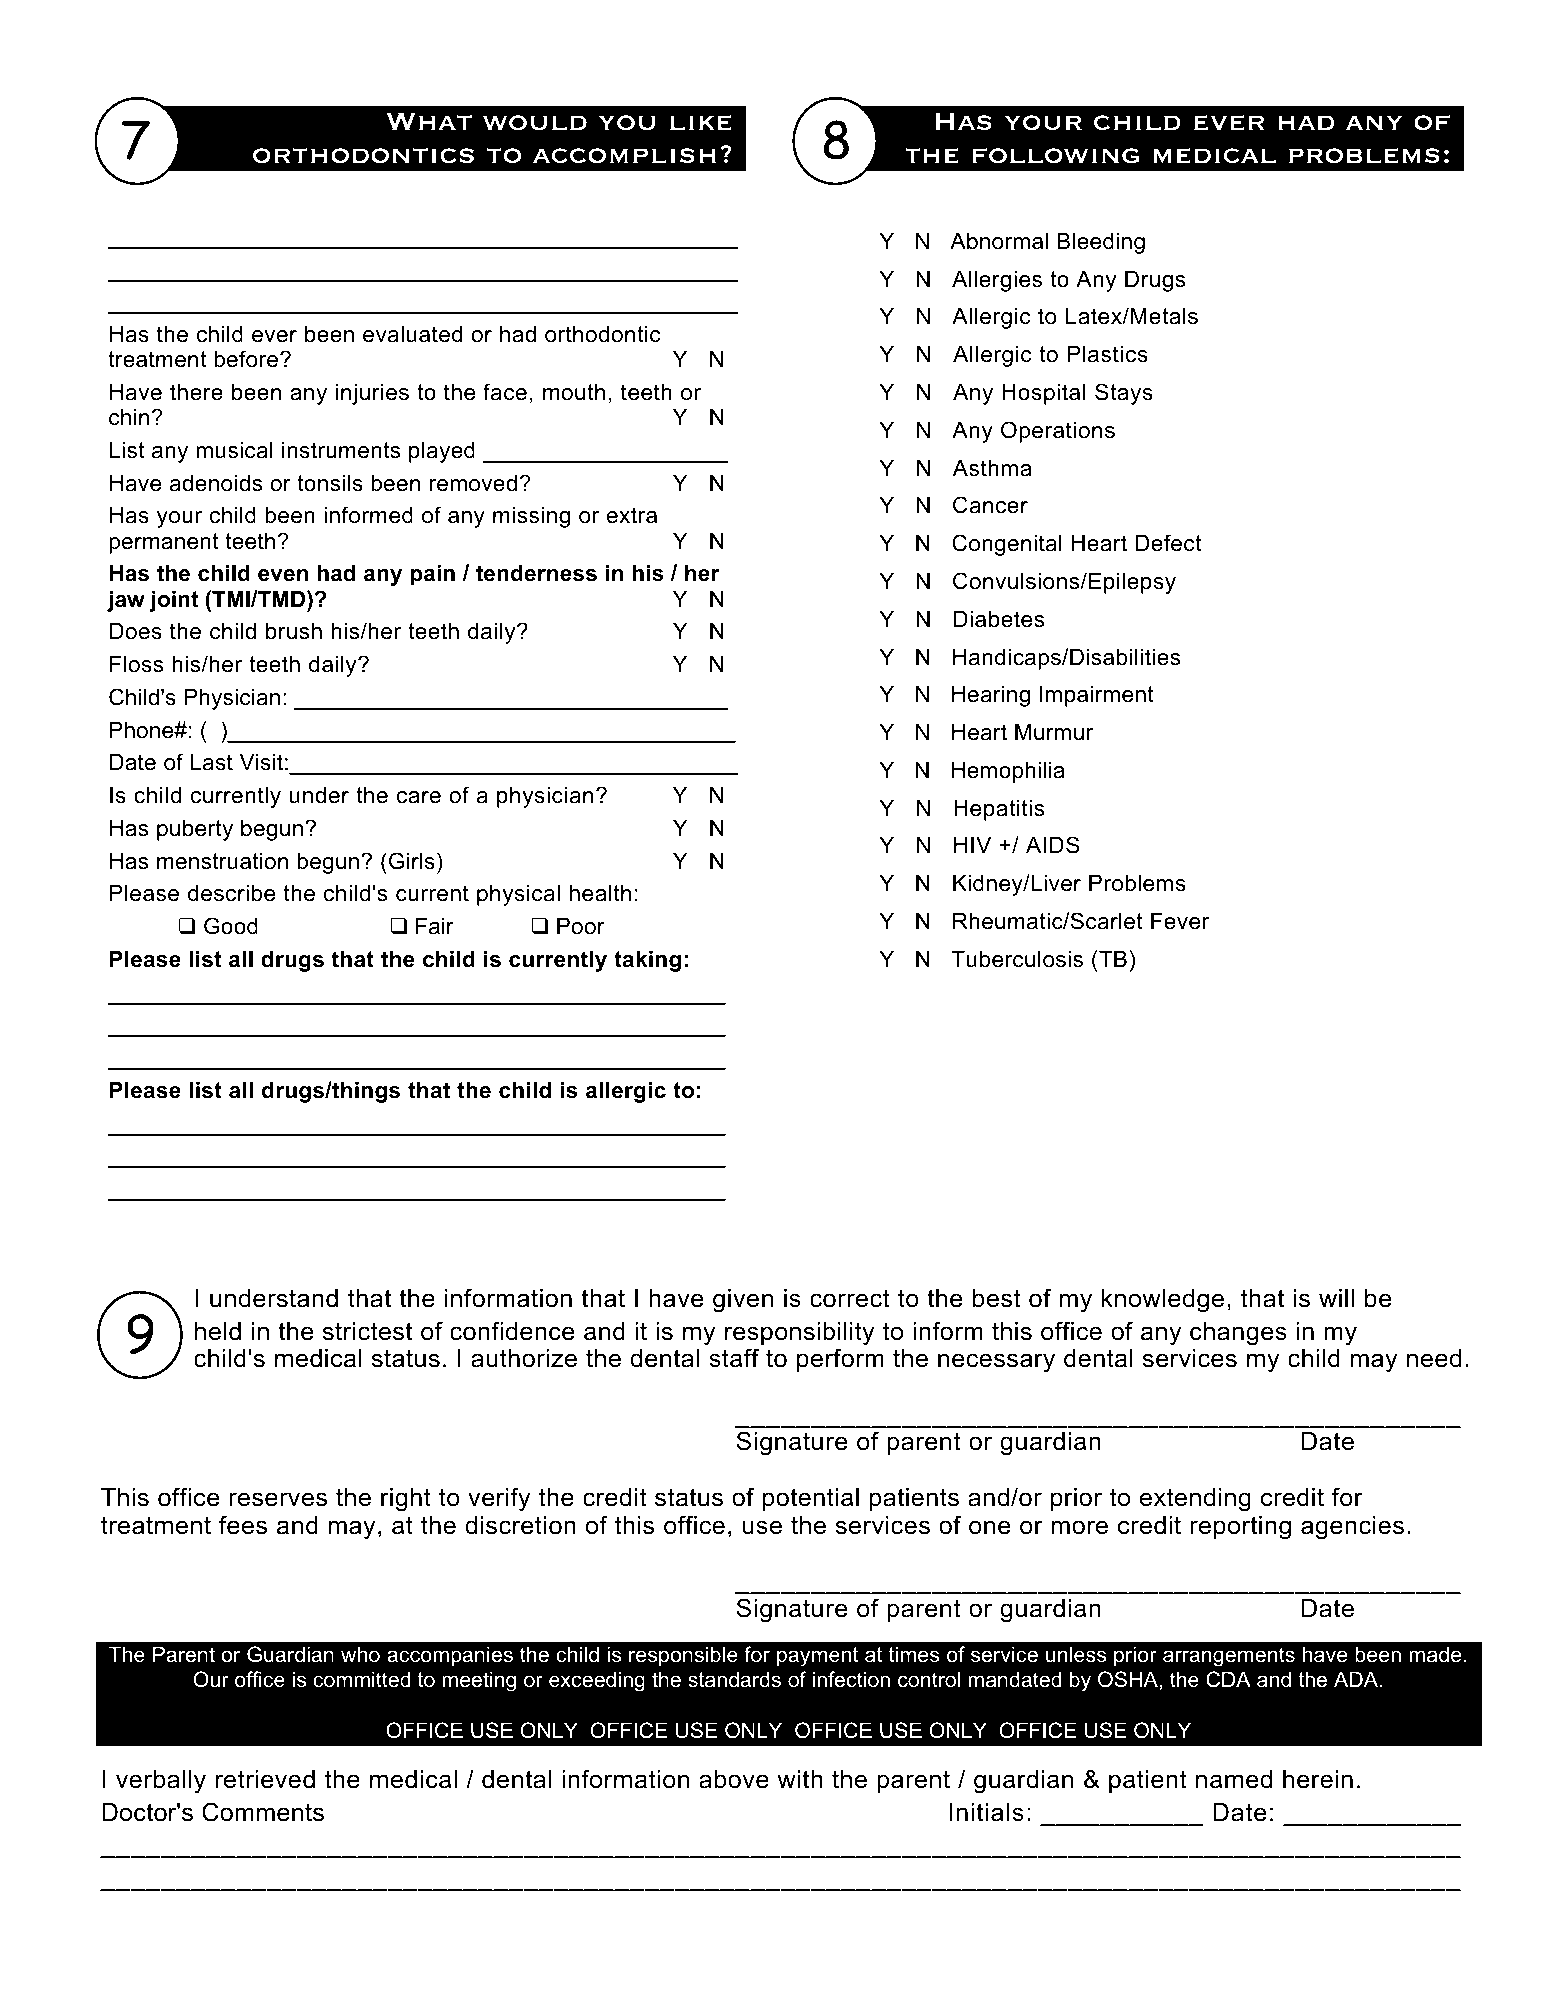 This screenshot has width=1542, height=1995. I want to click on like, so click(701, 123).
